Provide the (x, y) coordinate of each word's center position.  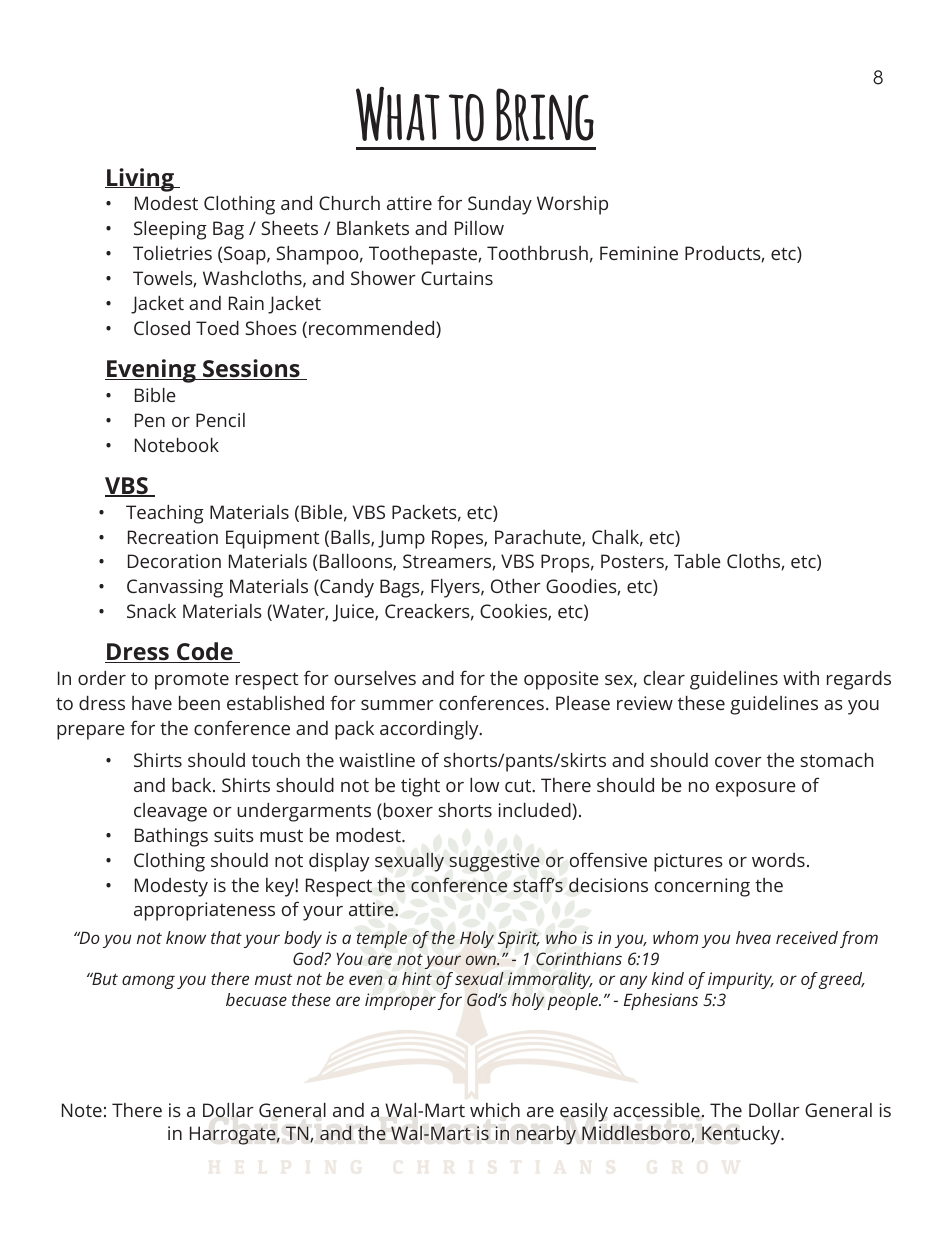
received (807, 937)
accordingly (430, 730)
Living (140, 180)
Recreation (173, 537)
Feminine (639, 253)
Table (697, 561)
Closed (162, 328)
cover (738, 762)
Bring (545, 114)
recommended (373, 329)
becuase (256, 999)
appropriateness (204, 911)
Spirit (519, 939)
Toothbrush (537, 253)
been (199, 703)
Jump (401, 539)
